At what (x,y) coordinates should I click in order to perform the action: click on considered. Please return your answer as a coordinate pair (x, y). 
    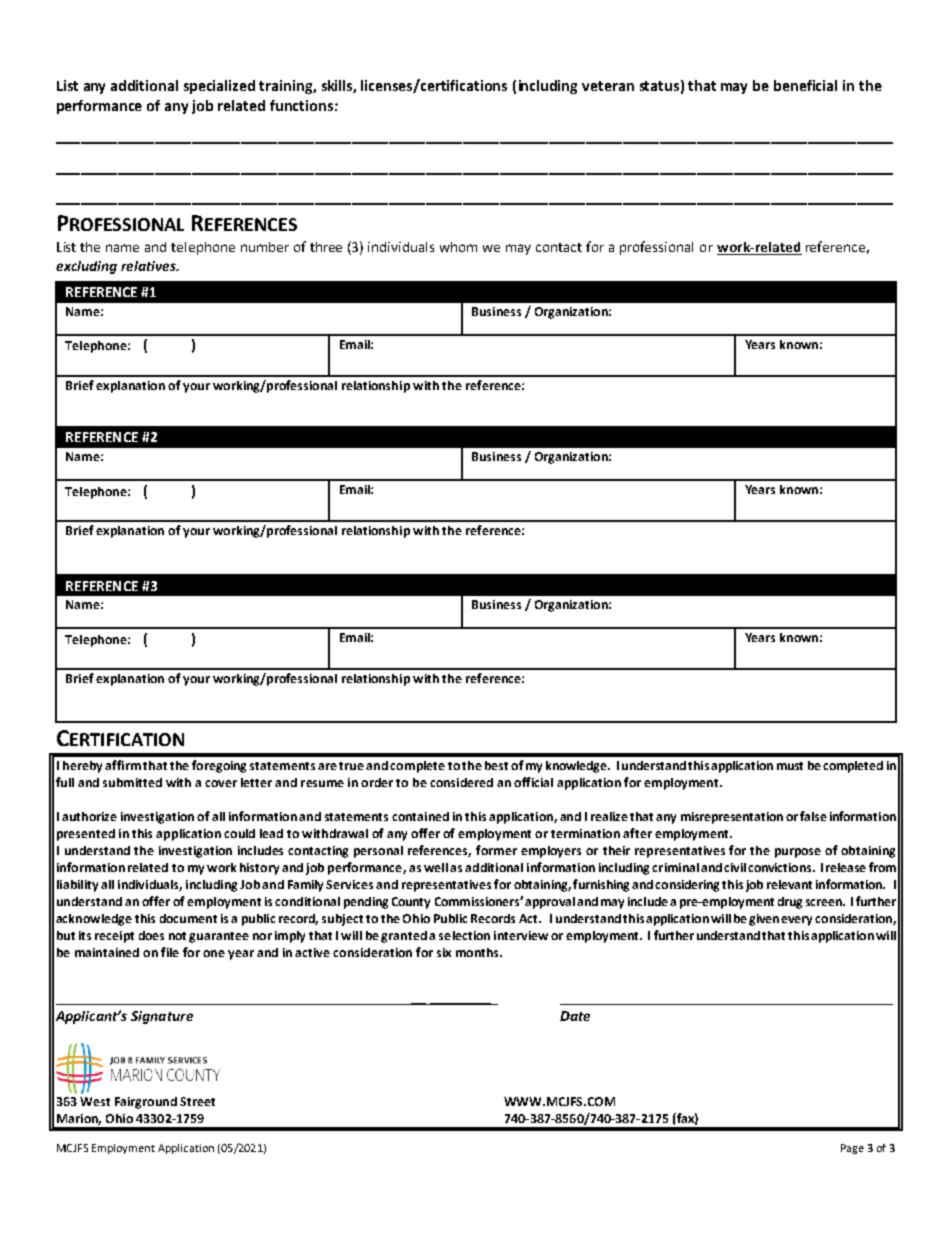
    Looking at the image, I should click on (461, 782).
